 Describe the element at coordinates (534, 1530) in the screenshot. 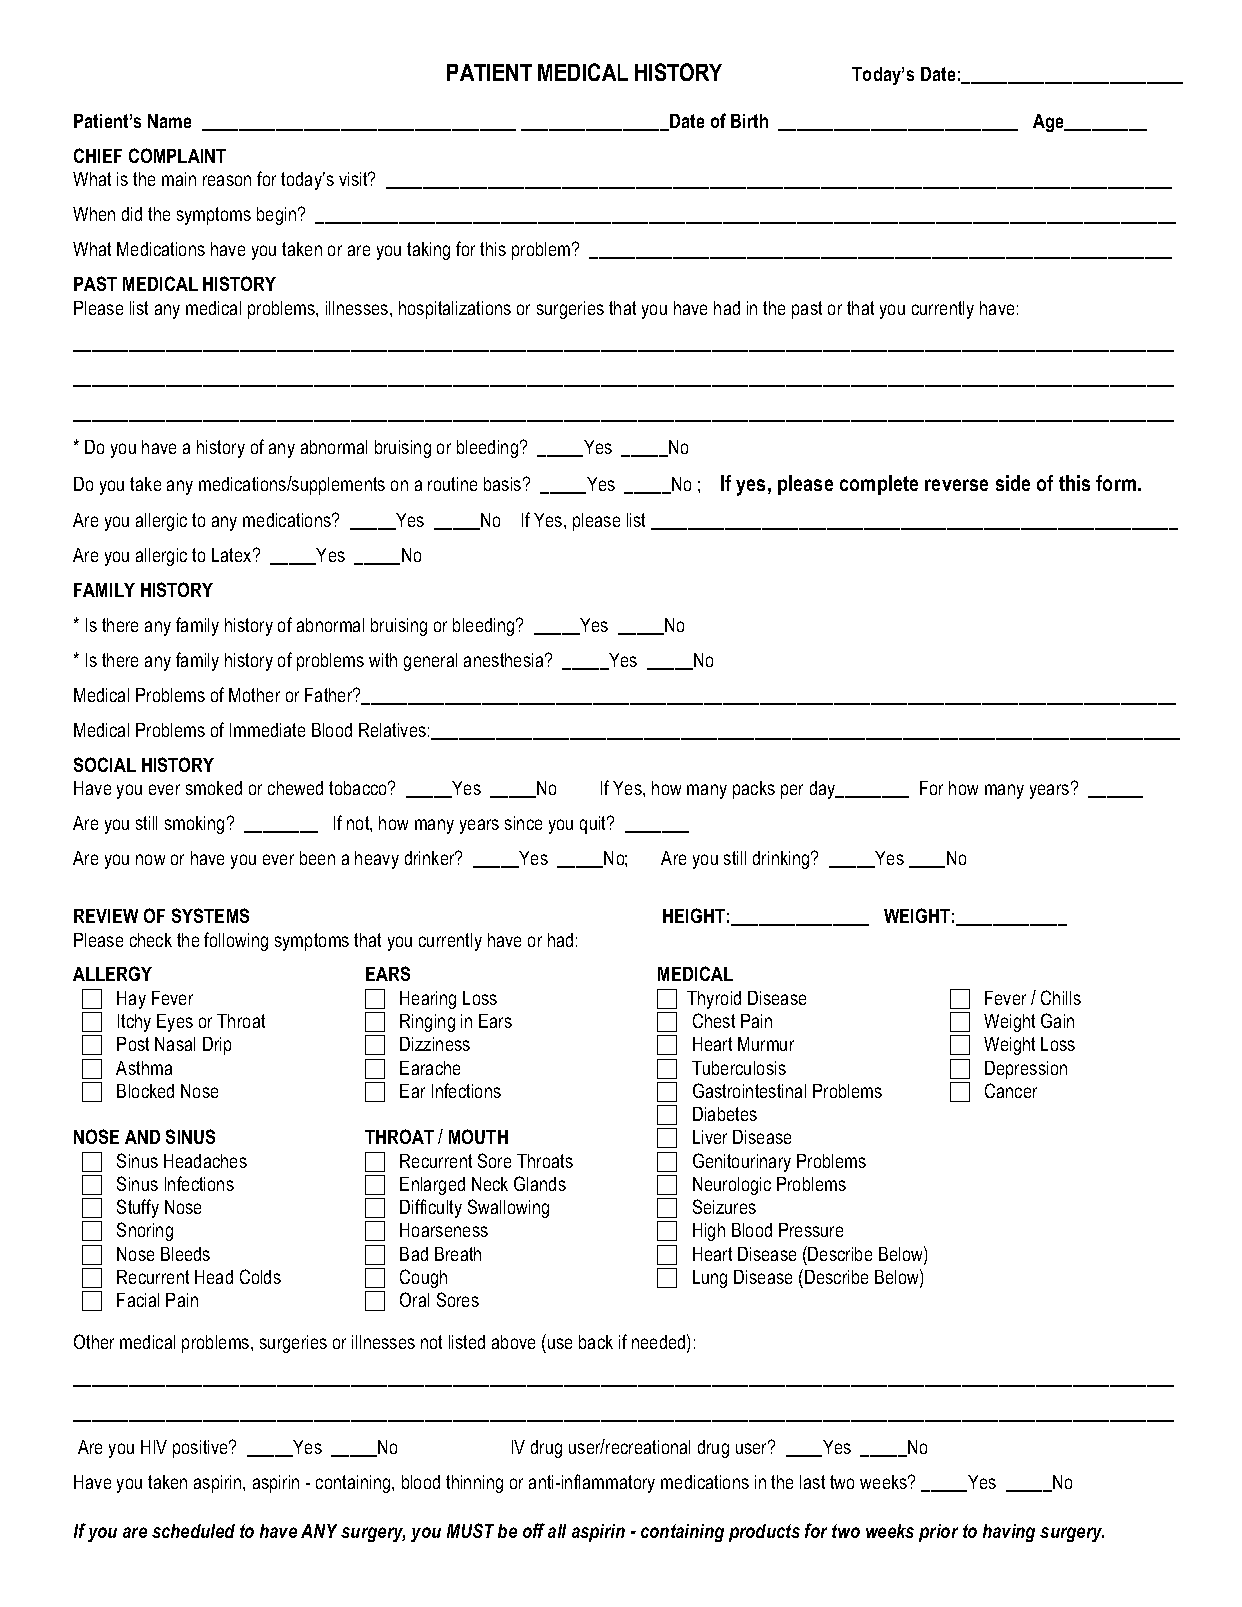

I see `off` at that location.
